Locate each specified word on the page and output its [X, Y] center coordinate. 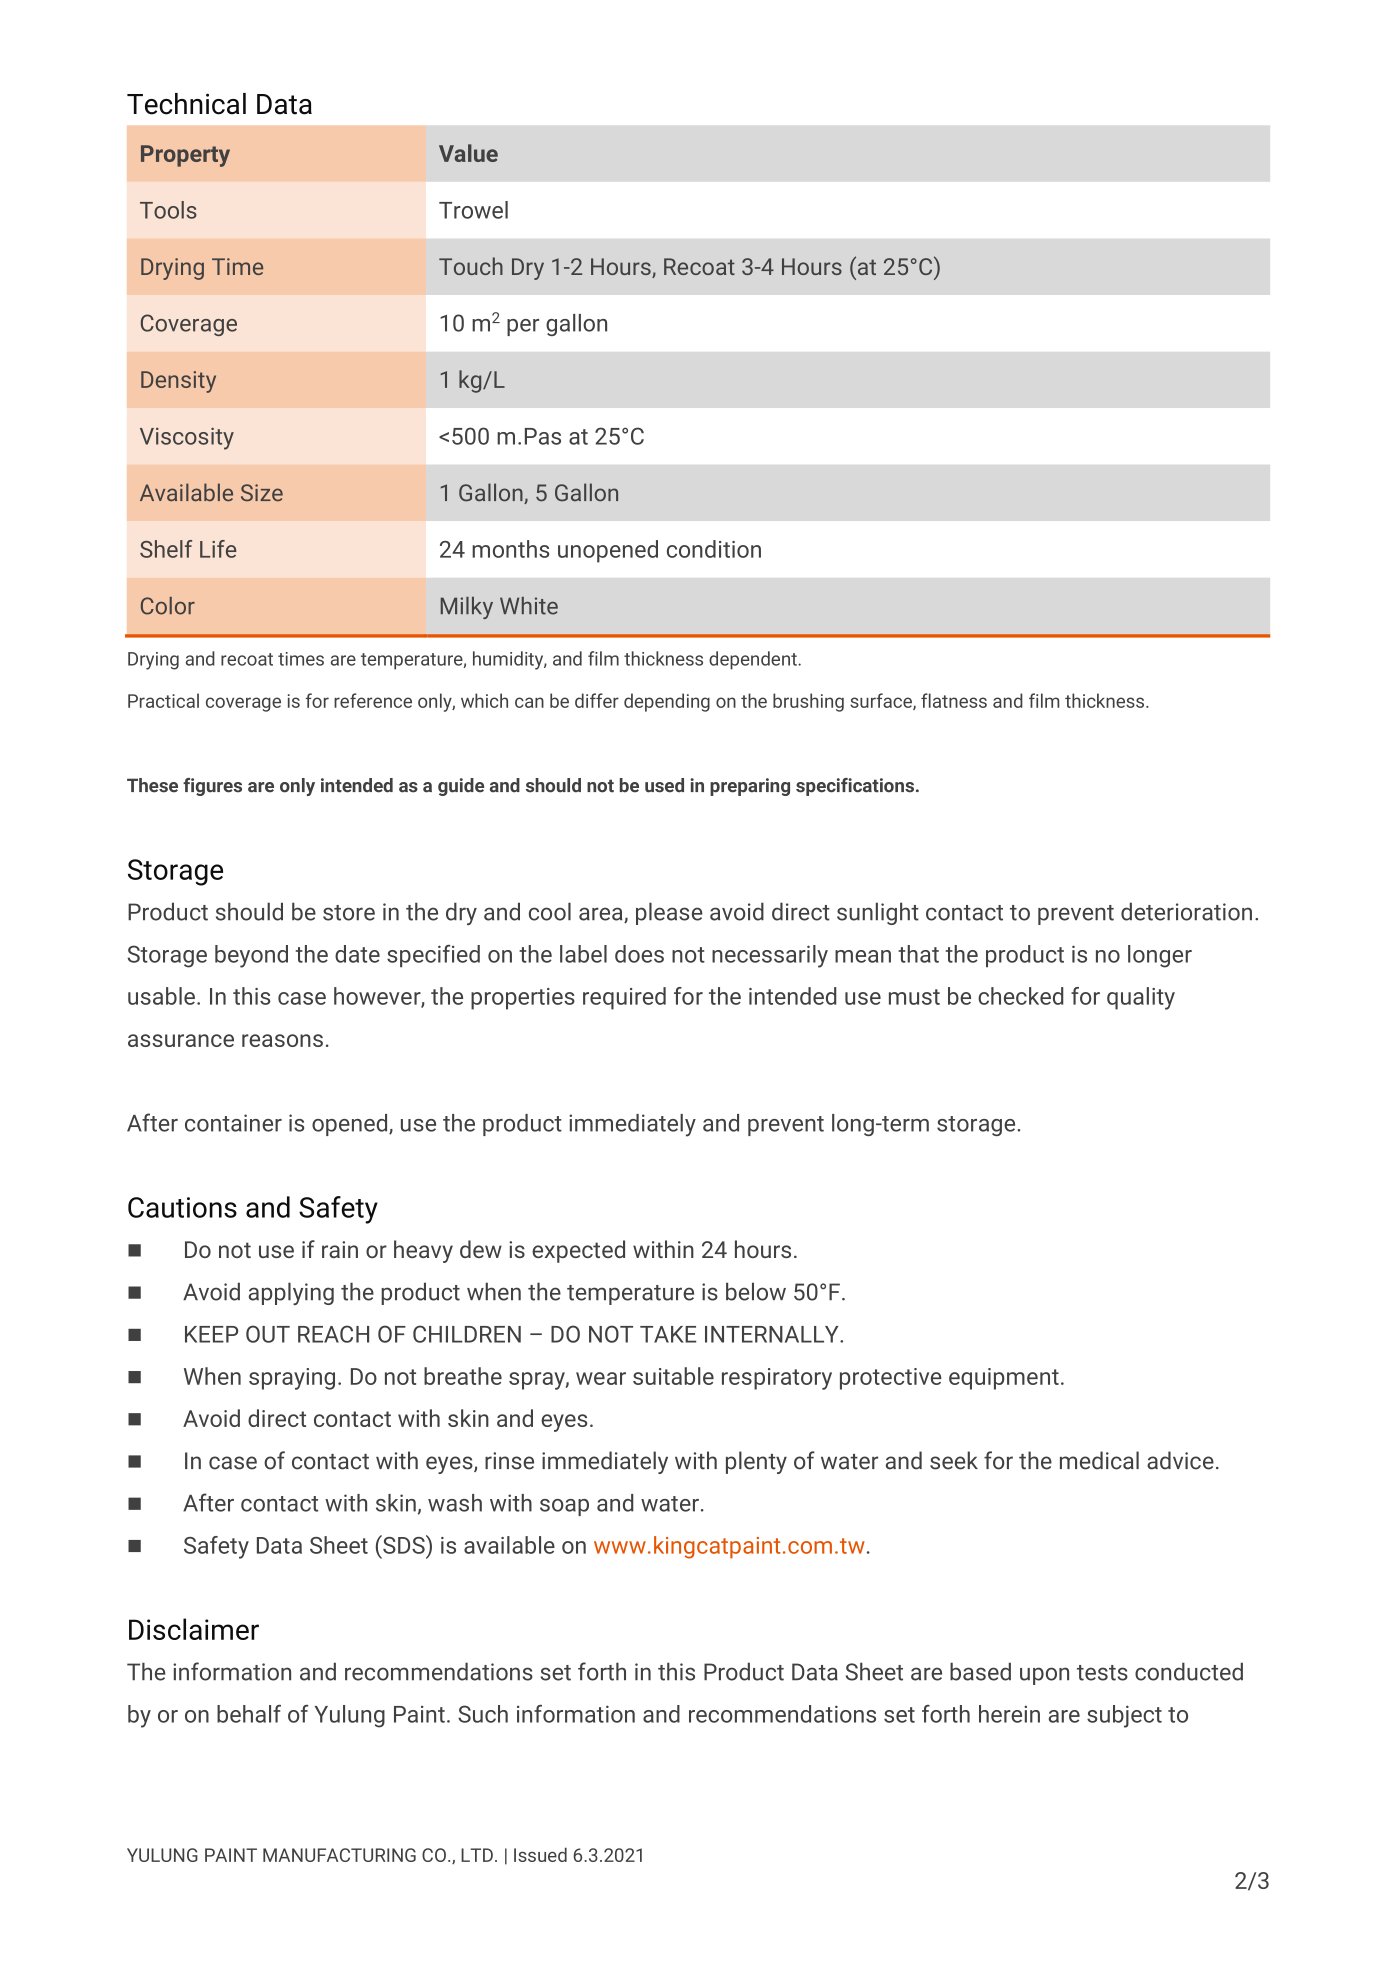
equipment [1004, 1379]
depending [667, 702]
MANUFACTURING [339, 1855]
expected [578, 1251]
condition [714, 549]
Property [185, 156]
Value [468, 153]
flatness [954, 700]
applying [291, 1293]
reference [373, 700]
